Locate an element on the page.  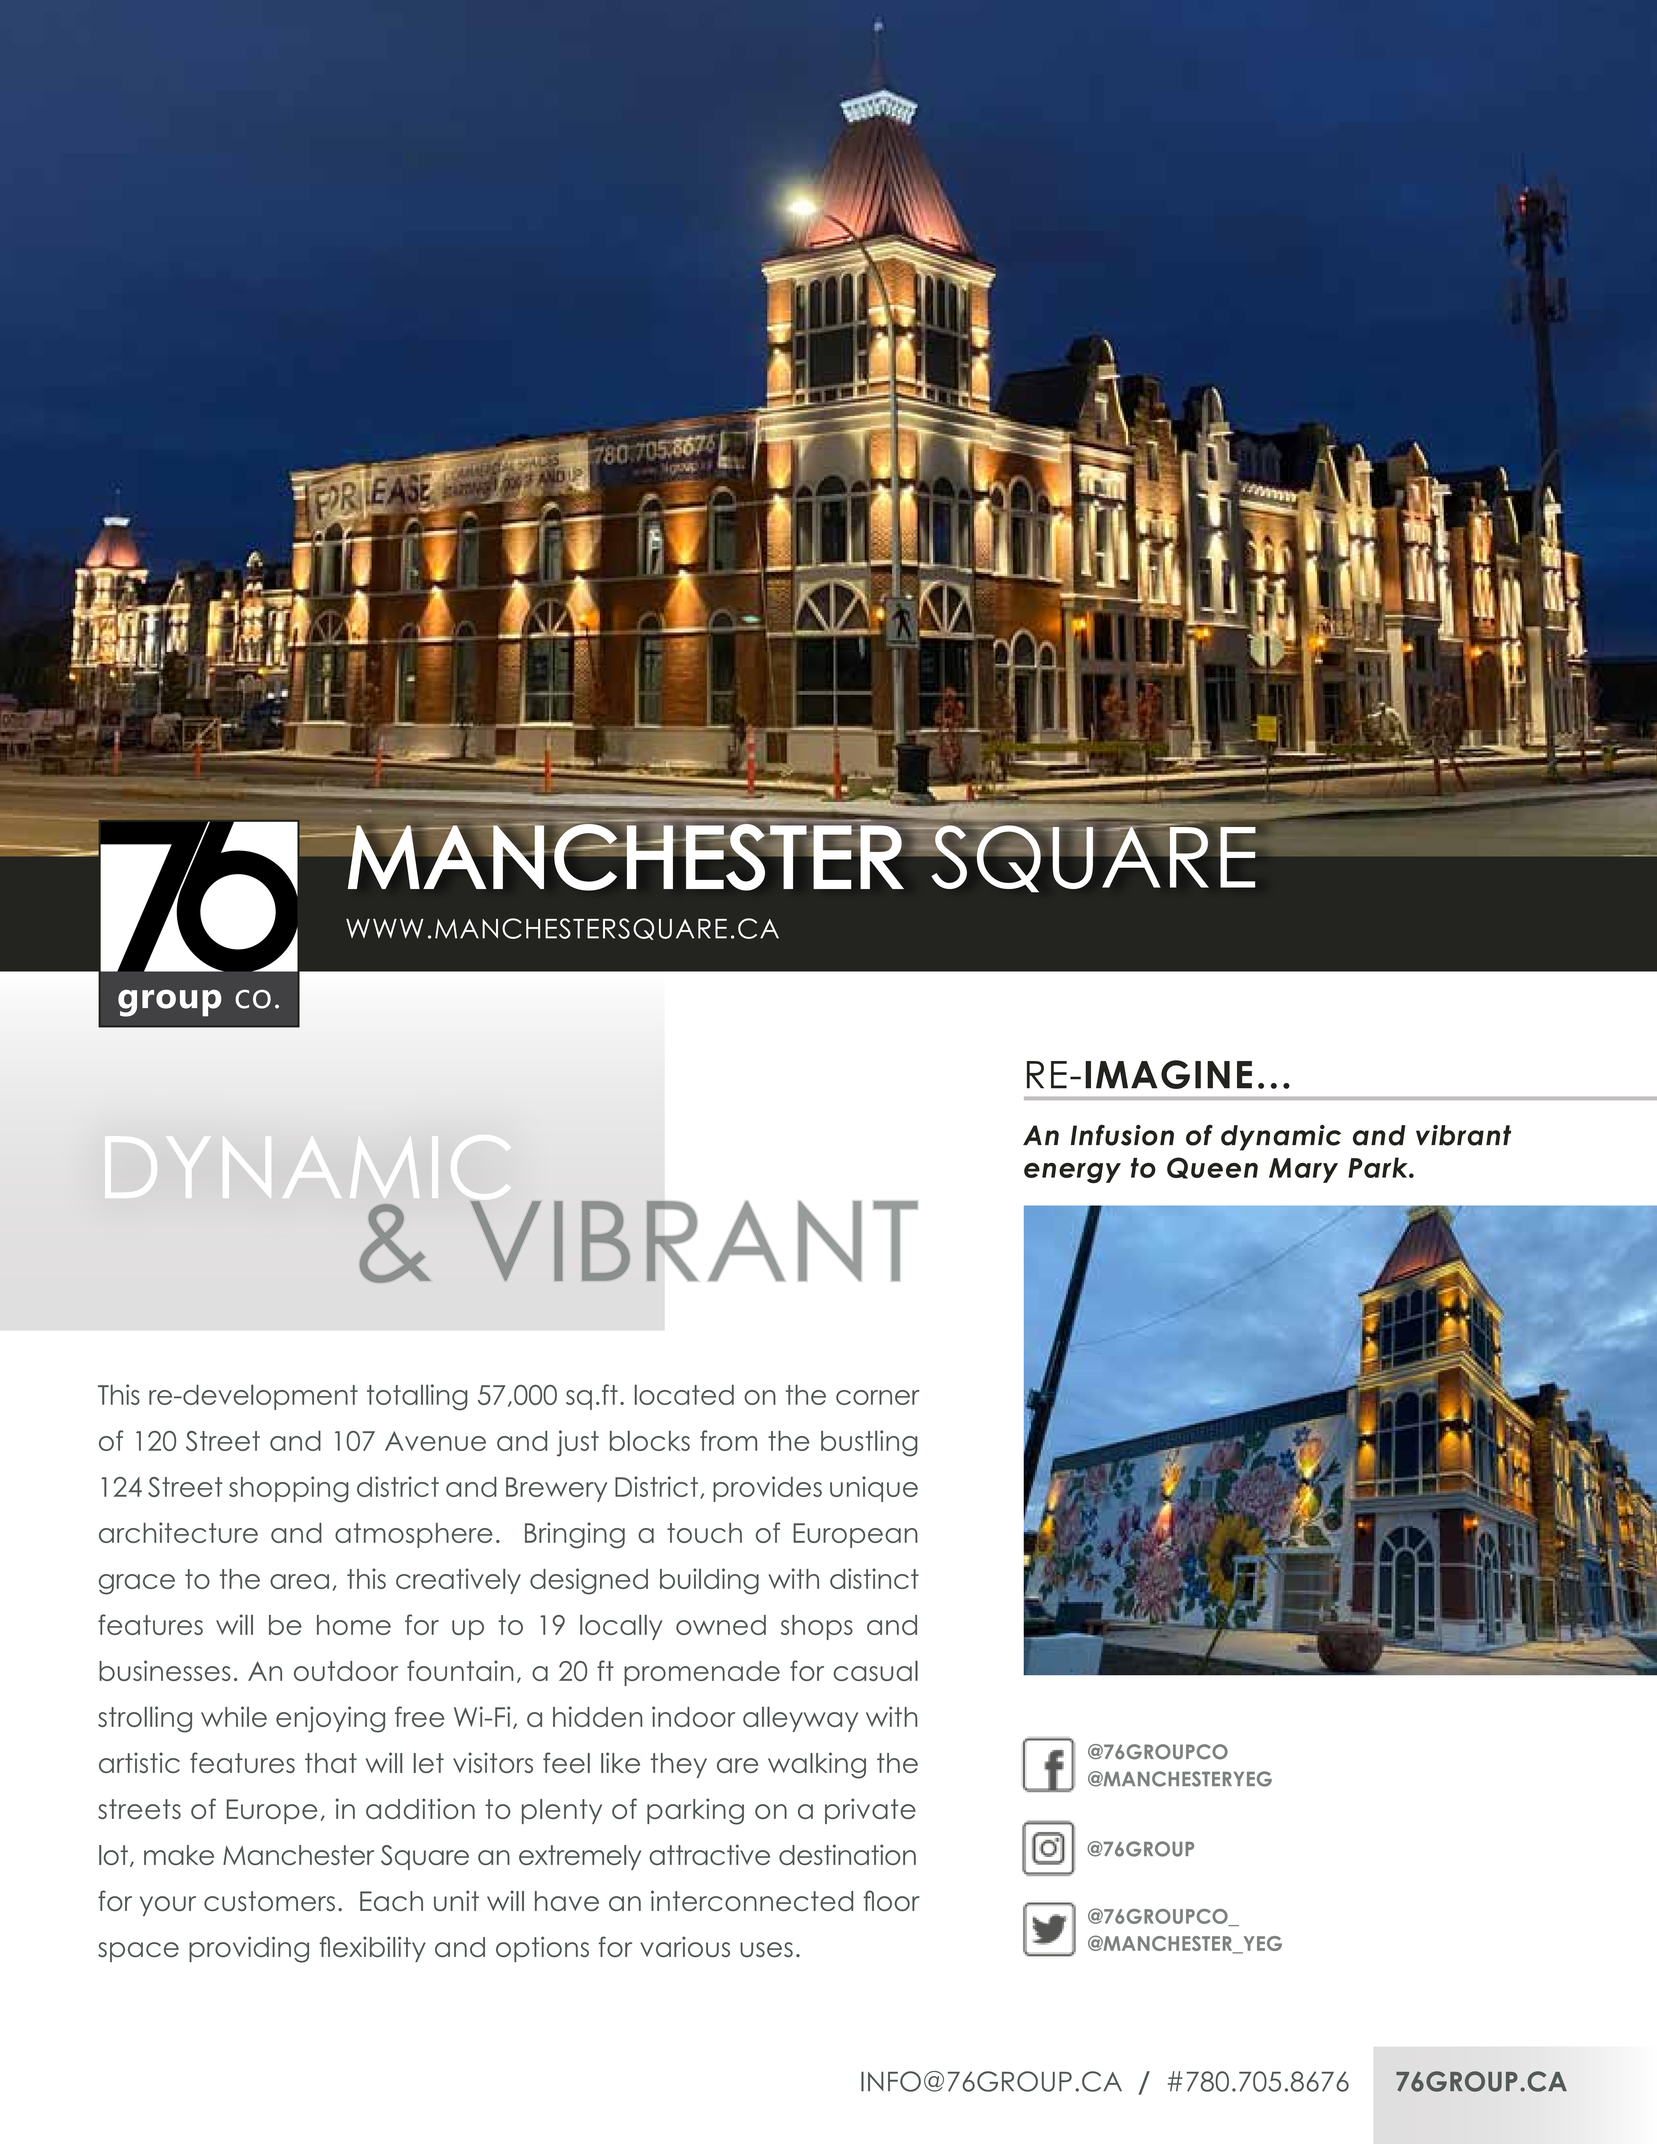
various is located at coordinates (685, 1946).
